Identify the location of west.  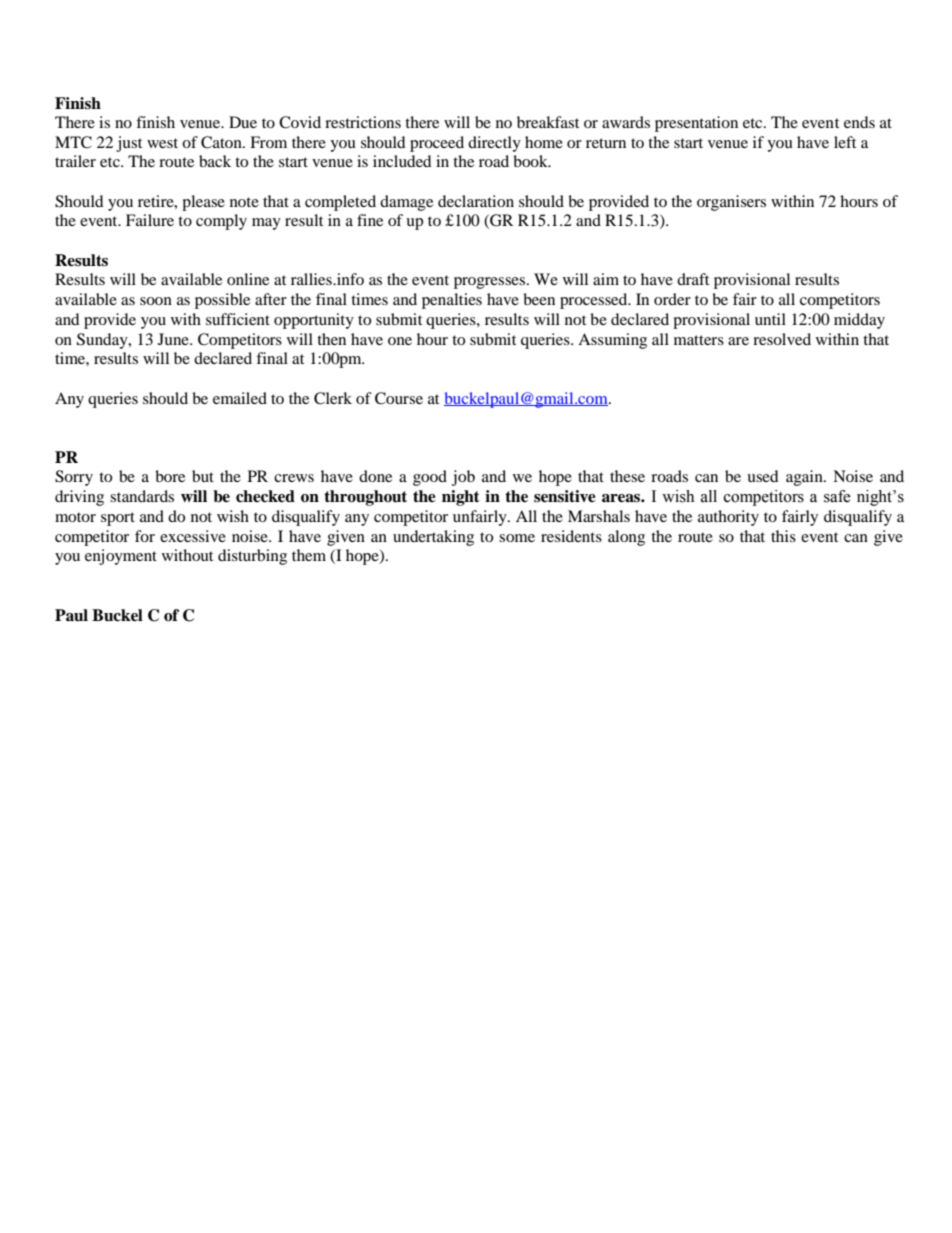
(162, 143).
